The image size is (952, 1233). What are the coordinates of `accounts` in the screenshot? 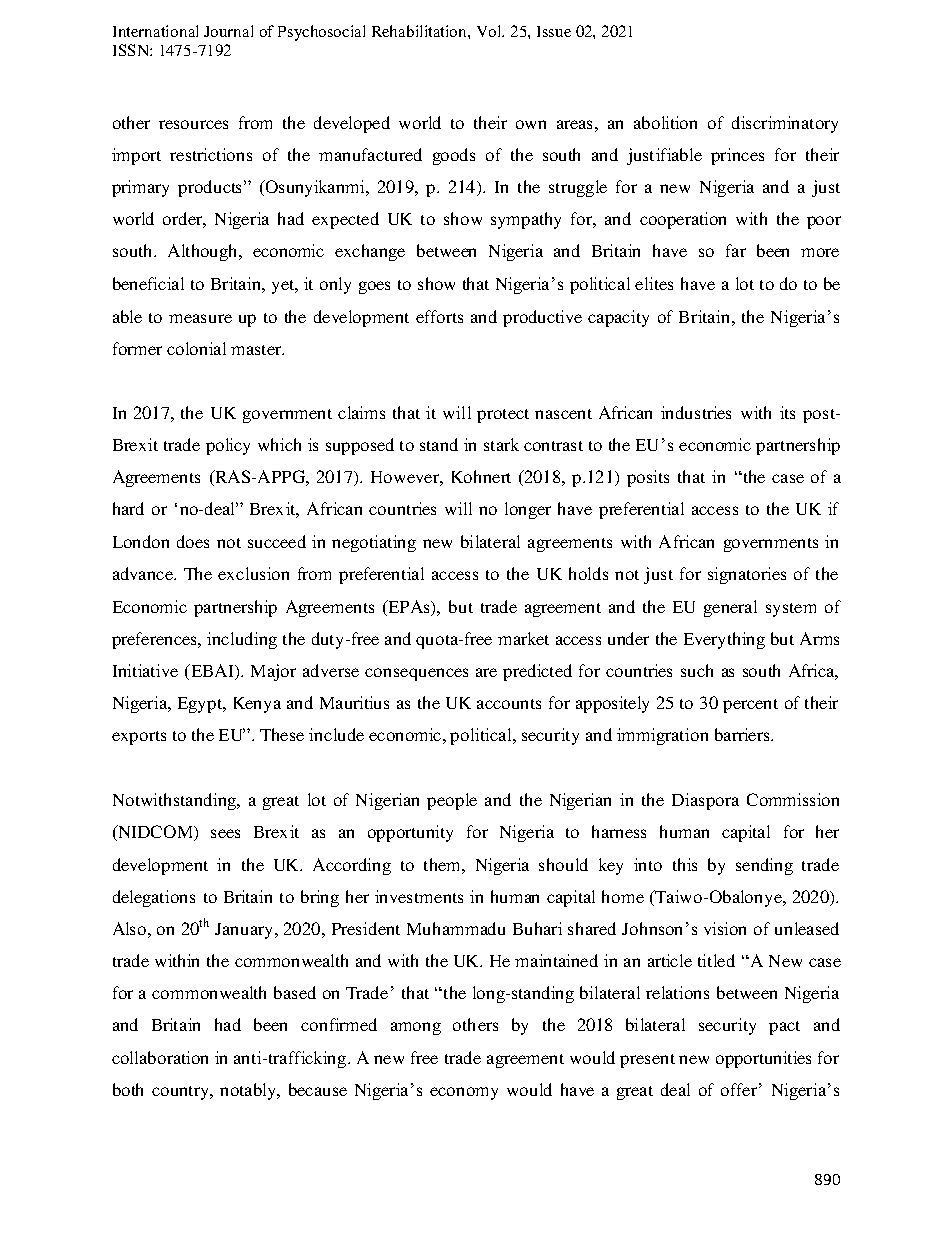 It's located at (509, 704).
